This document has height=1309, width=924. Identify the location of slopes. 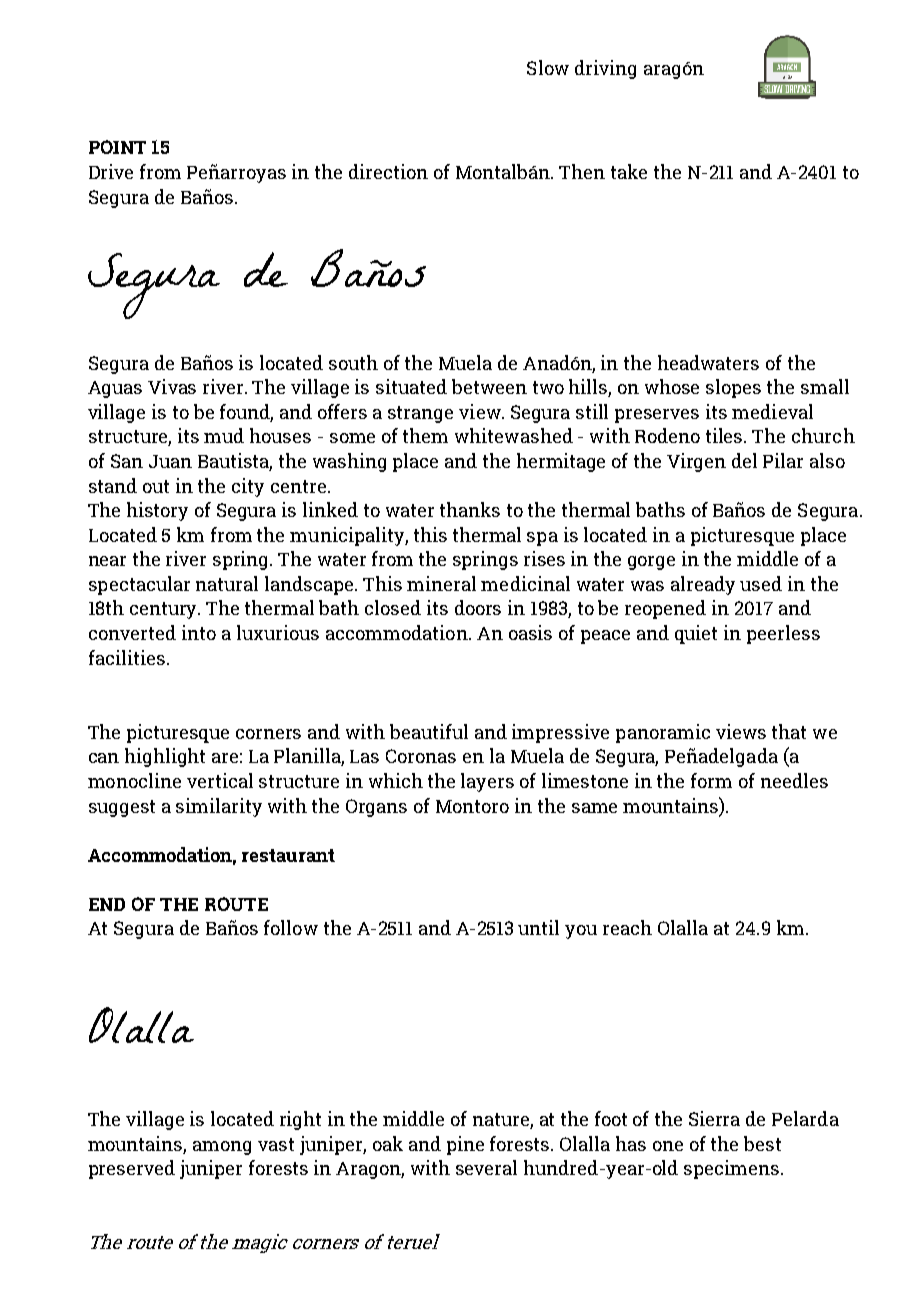
(733, 388).
